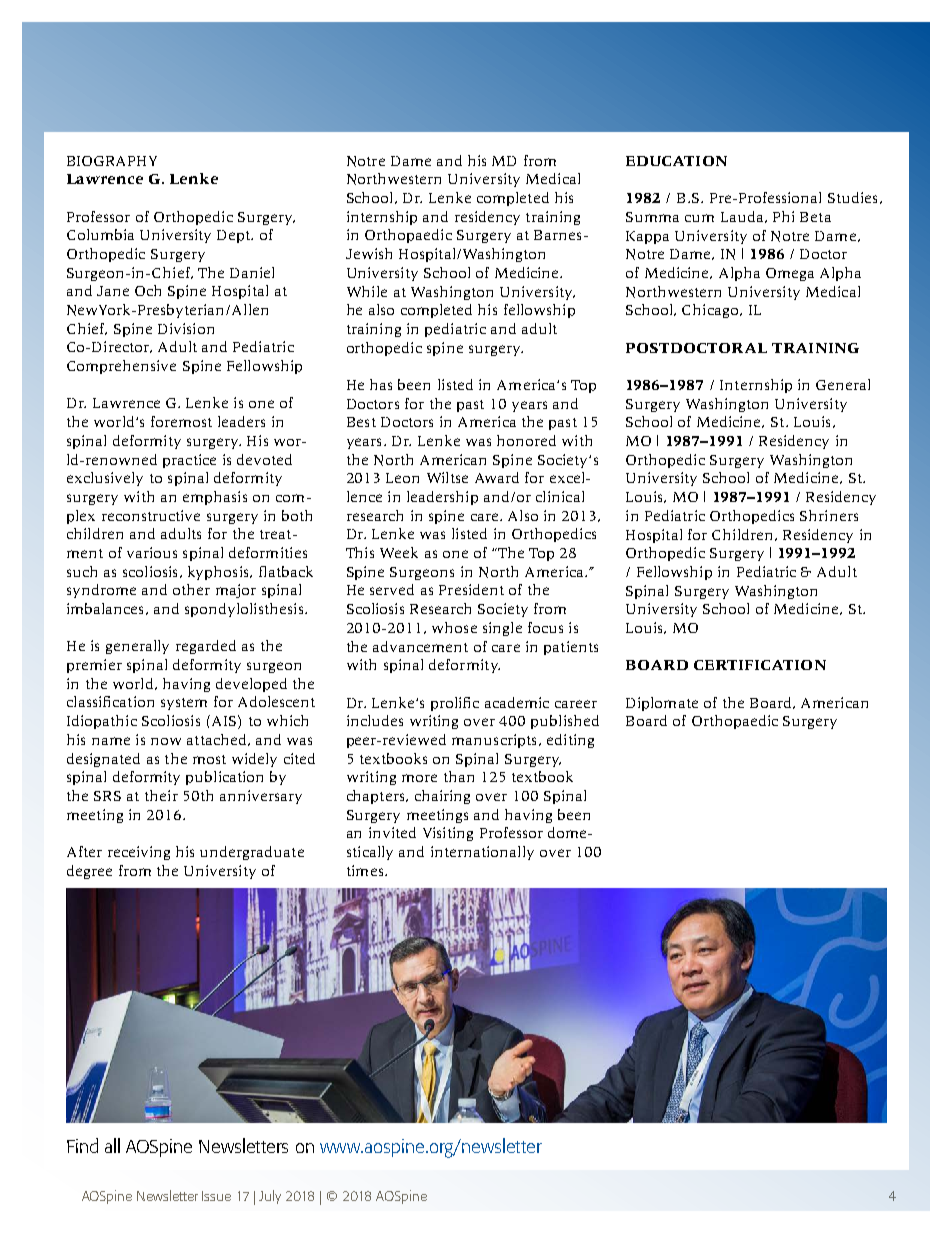 This page has width=952, height=1233. Describe the element at coordinates (215, 498) in the page. I see `emphasis` at that location.
